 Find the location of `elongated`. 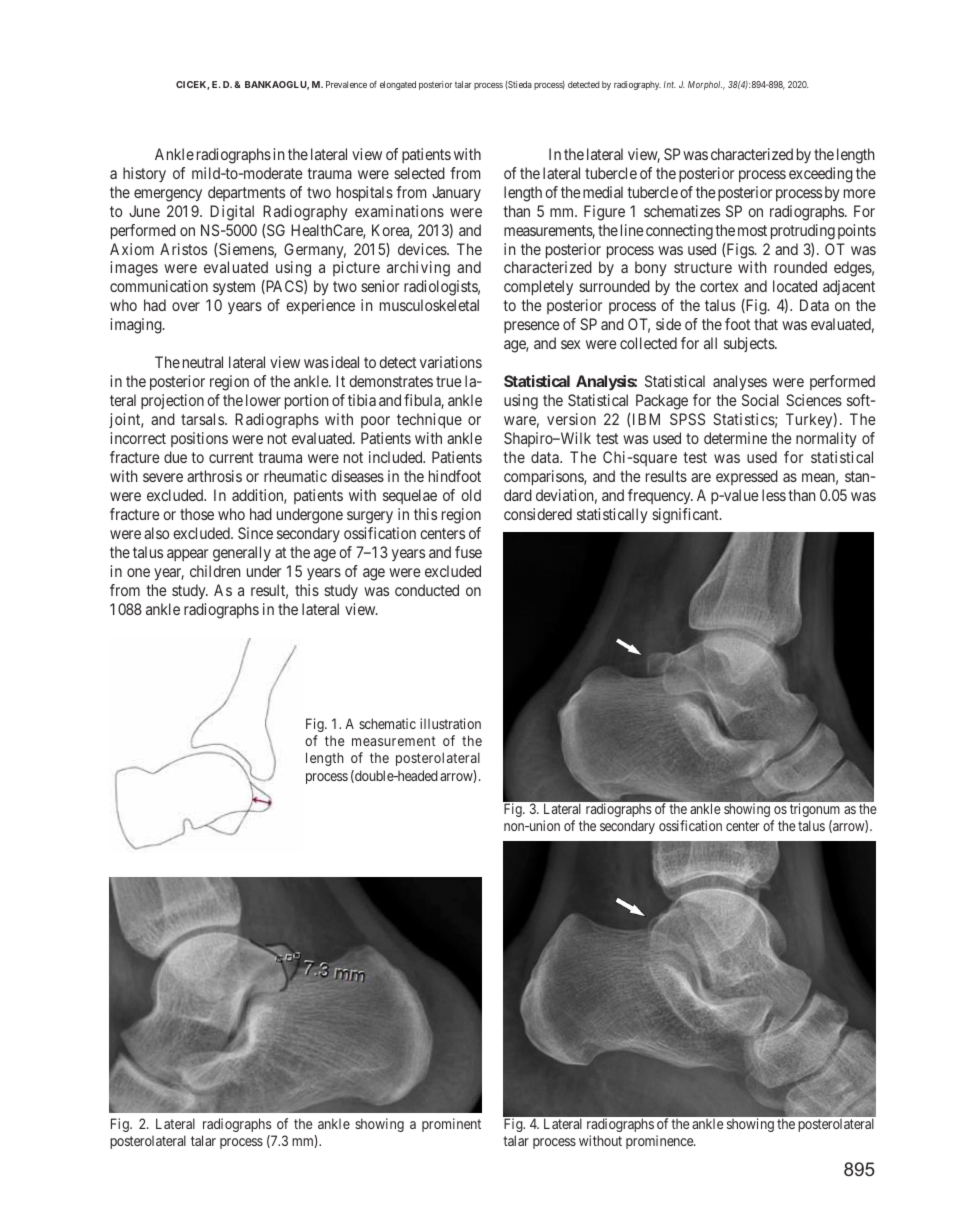

elongated is located at coordinates (398, 85).
